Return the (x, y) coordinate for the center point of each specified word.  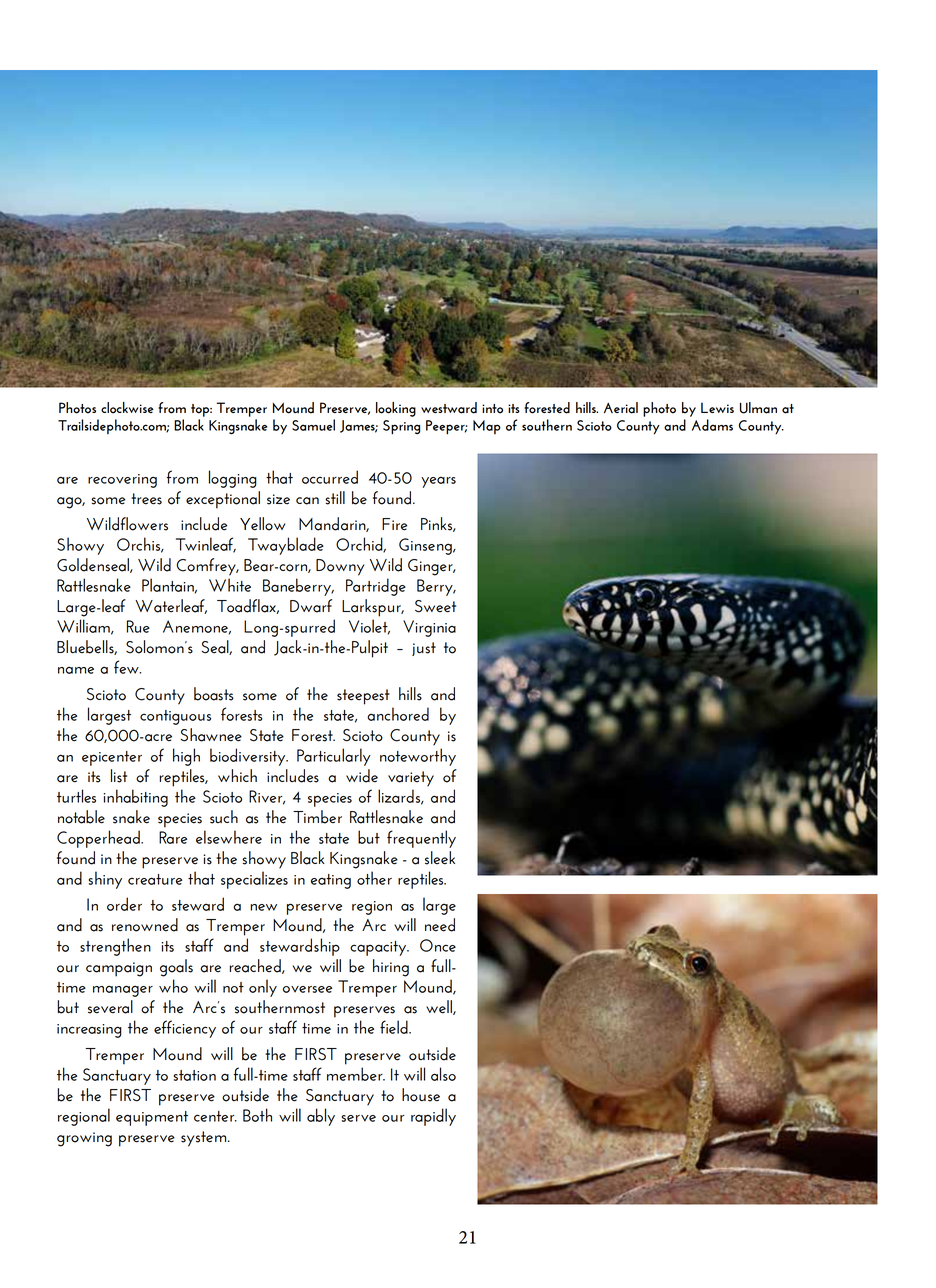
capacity (379, 948)
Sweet (435, 606)
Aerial (621, 408)
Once (438, 945)
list (119, 776)
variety (411, 779)
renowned (145, 925)
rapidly (433, 1117)
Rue (138, 626)
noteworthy (418, 757)
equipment (152, 1118)
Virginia (429, 628)
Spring (401, 427)
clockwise (127, 408)
